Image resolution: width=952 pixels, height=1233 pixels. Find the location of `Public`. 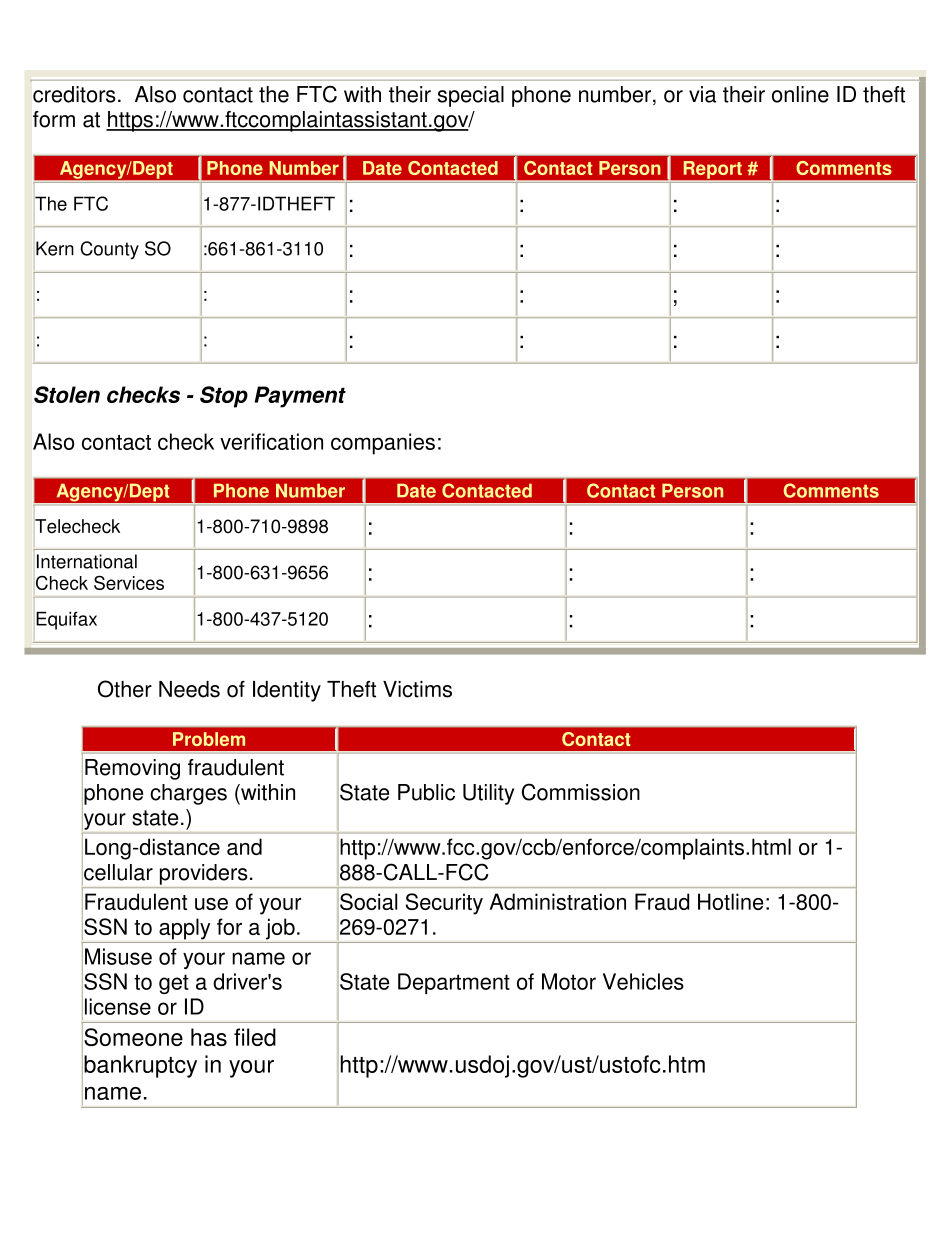

Public is located at coordinates (426, 792).
